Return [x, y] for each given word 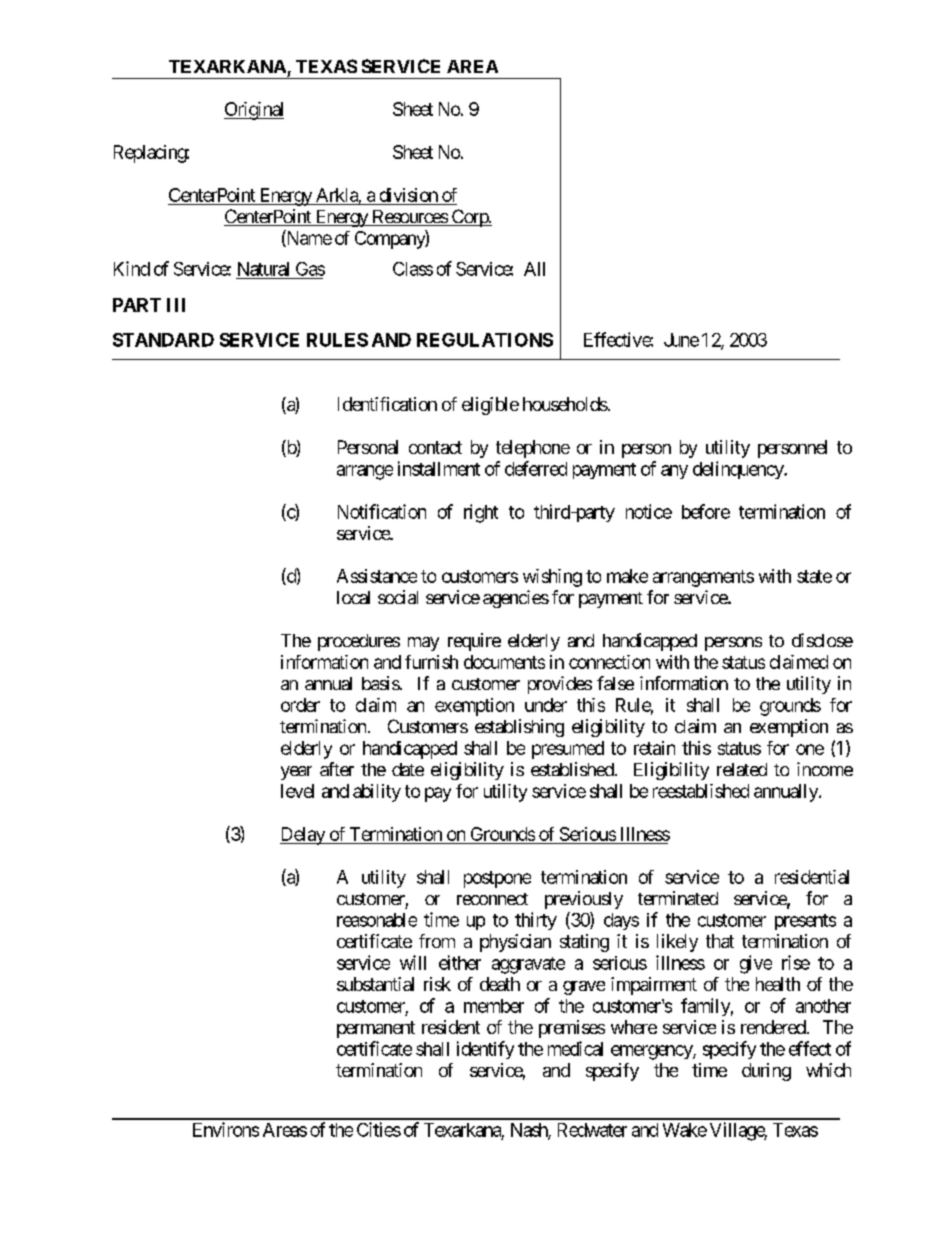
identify [485, 1050]
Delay [303, 836]
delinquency [739, 470]
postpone [497, 879]
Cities [379, 1129]
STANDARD [163, 340]
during [766, 1072]
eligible [490, 406]
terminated [678, 898]
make [627, 576]
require [474, 642]
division [409, 195]
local [353, 597]
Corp [469, 218]
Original [254, 111]
